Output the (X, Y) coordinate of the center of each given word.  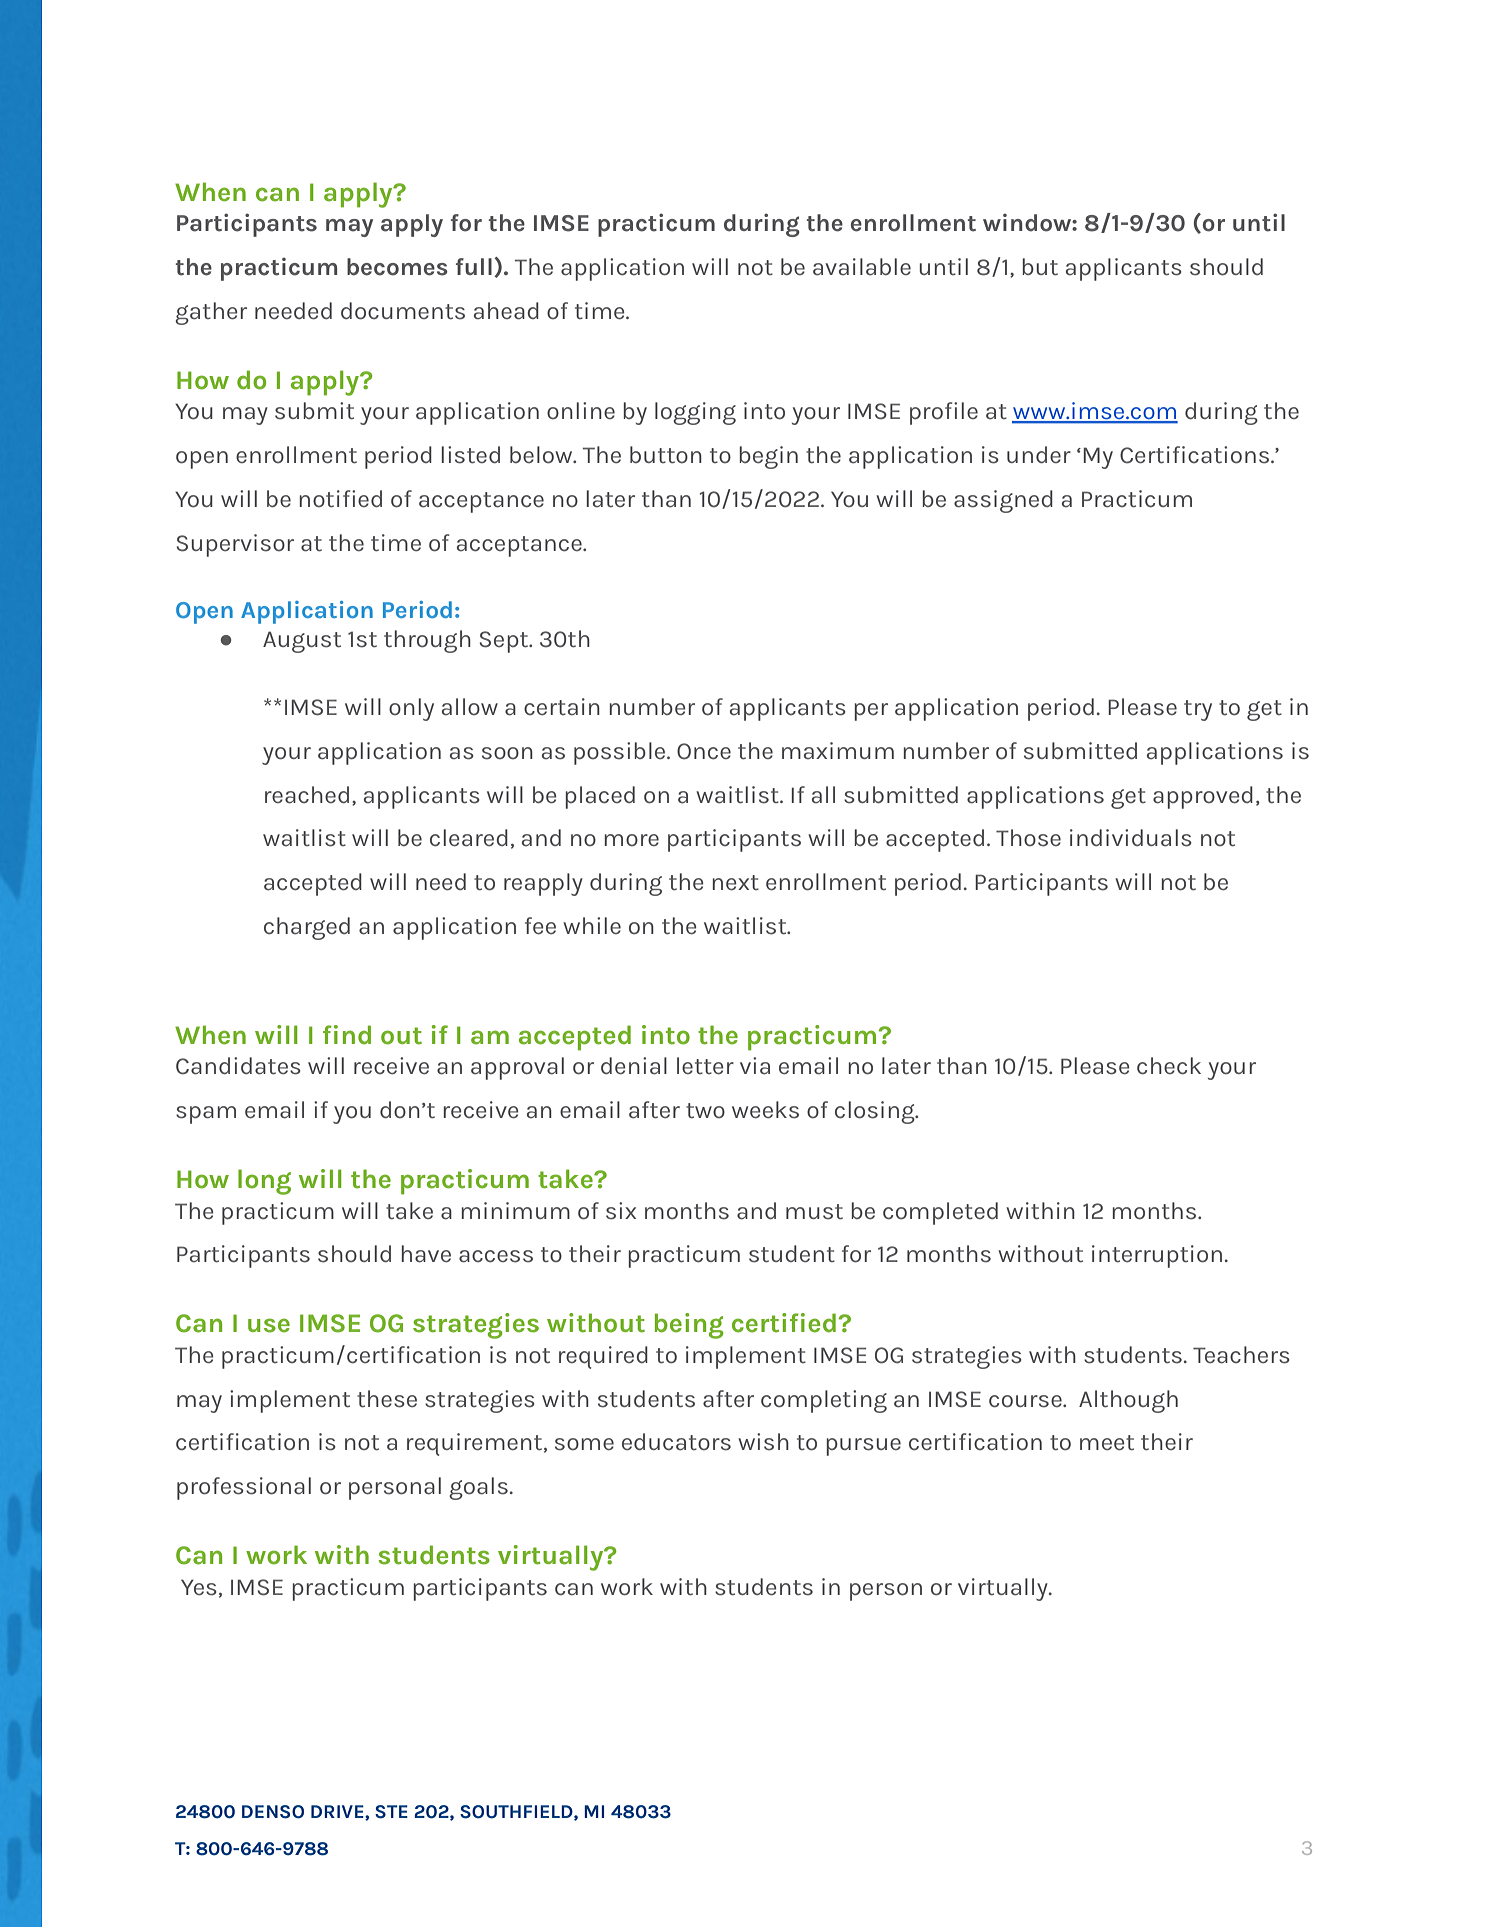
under (1039, 454)
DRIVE (338, 1812)
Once (704, 751)
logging (695, 413)
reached (307, 795)
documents (403, 311)
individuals (1131, 838)
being (689, 1326)
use (269, 1325)
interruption (1157, 1256)
